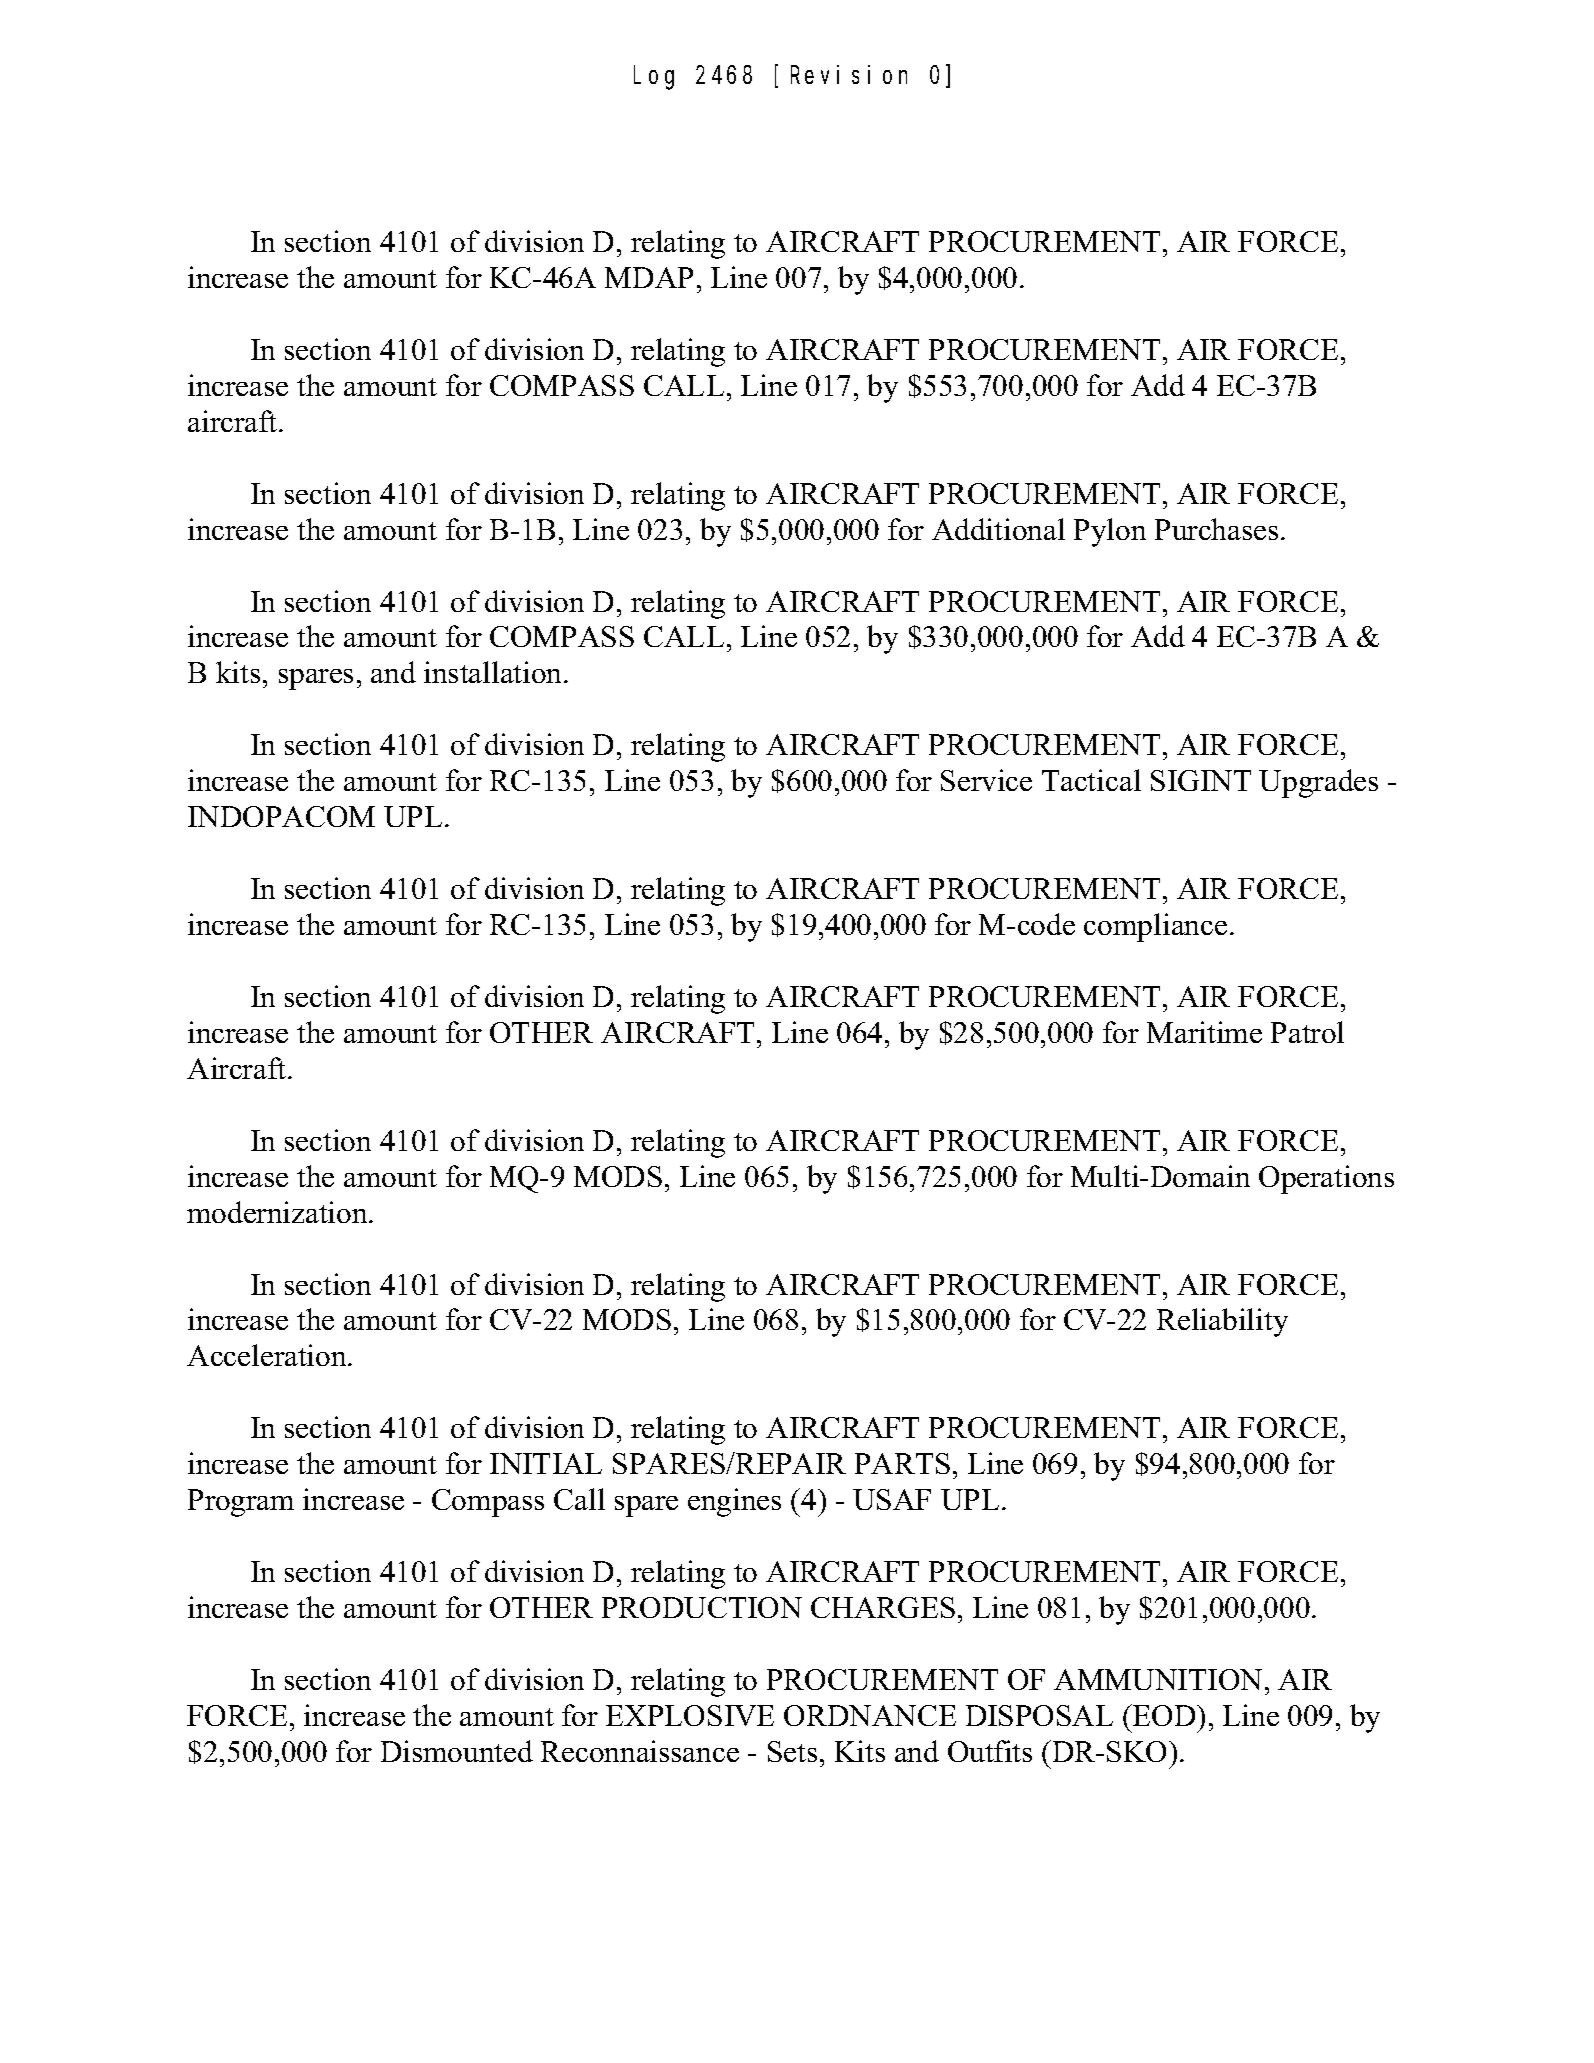 The image size is (1594, 2063). I want to click on Dismounted, so click(457, 1751).
